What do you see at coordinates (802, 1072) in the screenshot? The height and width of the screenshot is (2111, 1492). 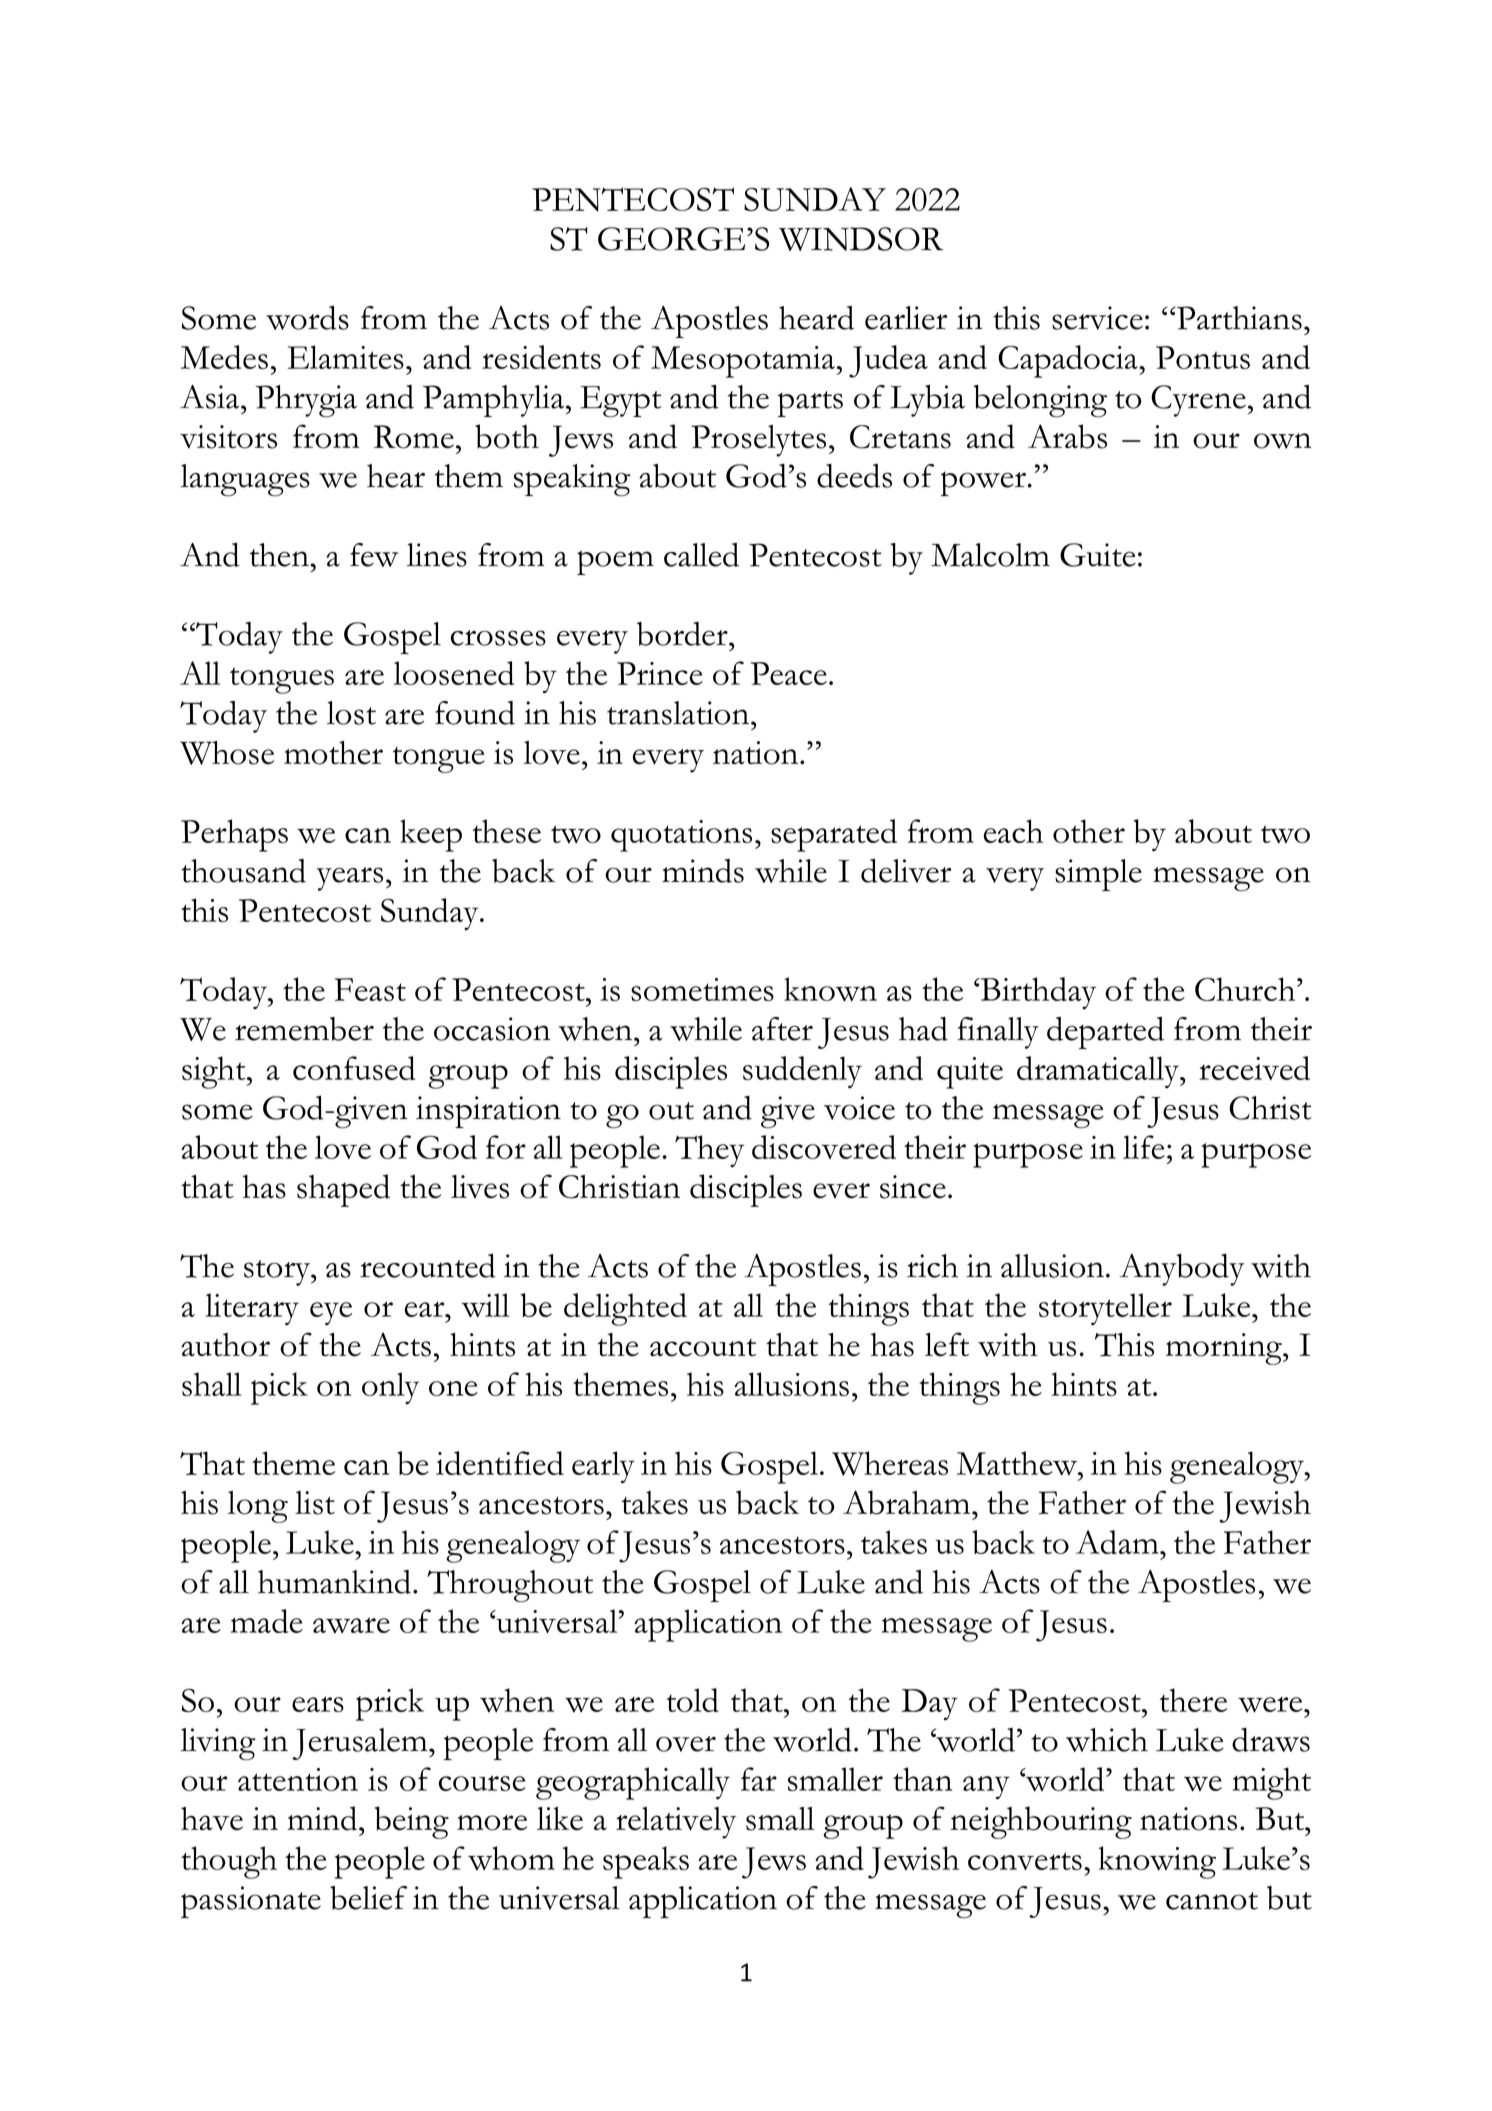 I see `suddenly` at bounding box center [802, 1072].
